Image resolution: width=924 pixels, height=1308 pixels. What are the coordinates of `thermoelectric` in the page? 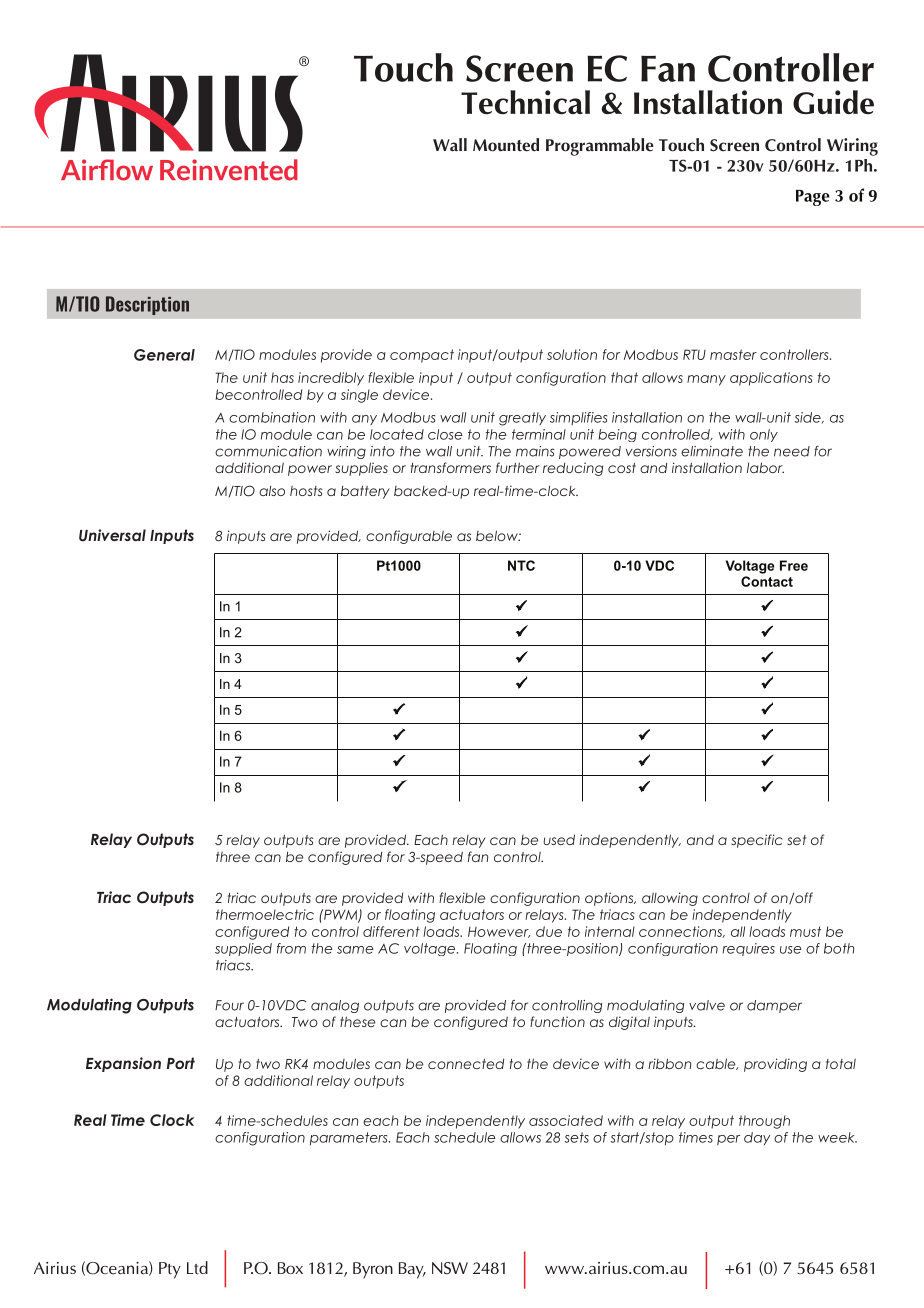 It's located at (265, 914).
